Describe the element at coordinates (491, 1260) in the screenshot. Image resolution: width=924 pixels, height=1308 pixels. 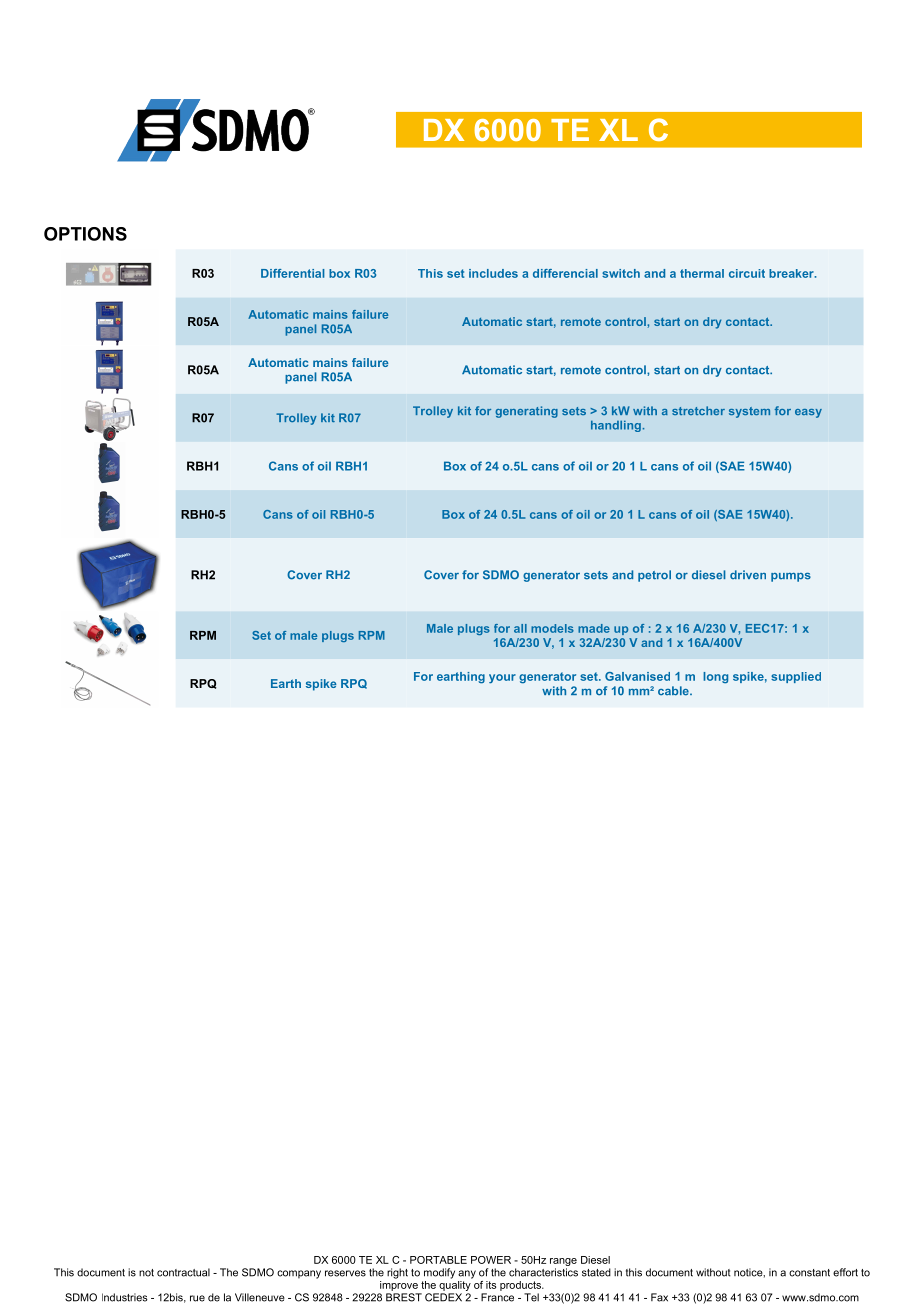
I see `POWER` at that location.
